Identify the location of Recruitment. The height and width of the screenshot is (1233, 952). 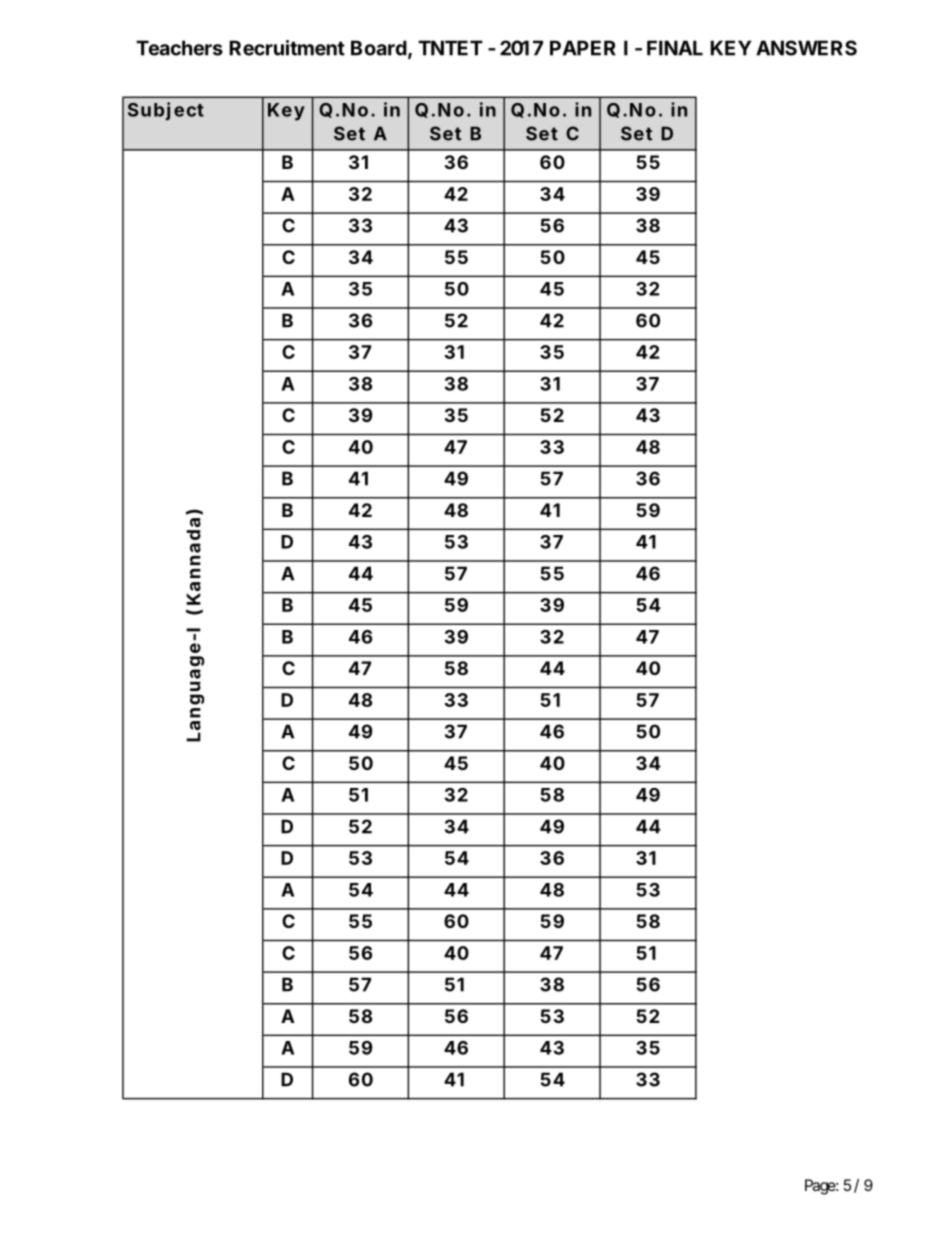
(287, 48).
